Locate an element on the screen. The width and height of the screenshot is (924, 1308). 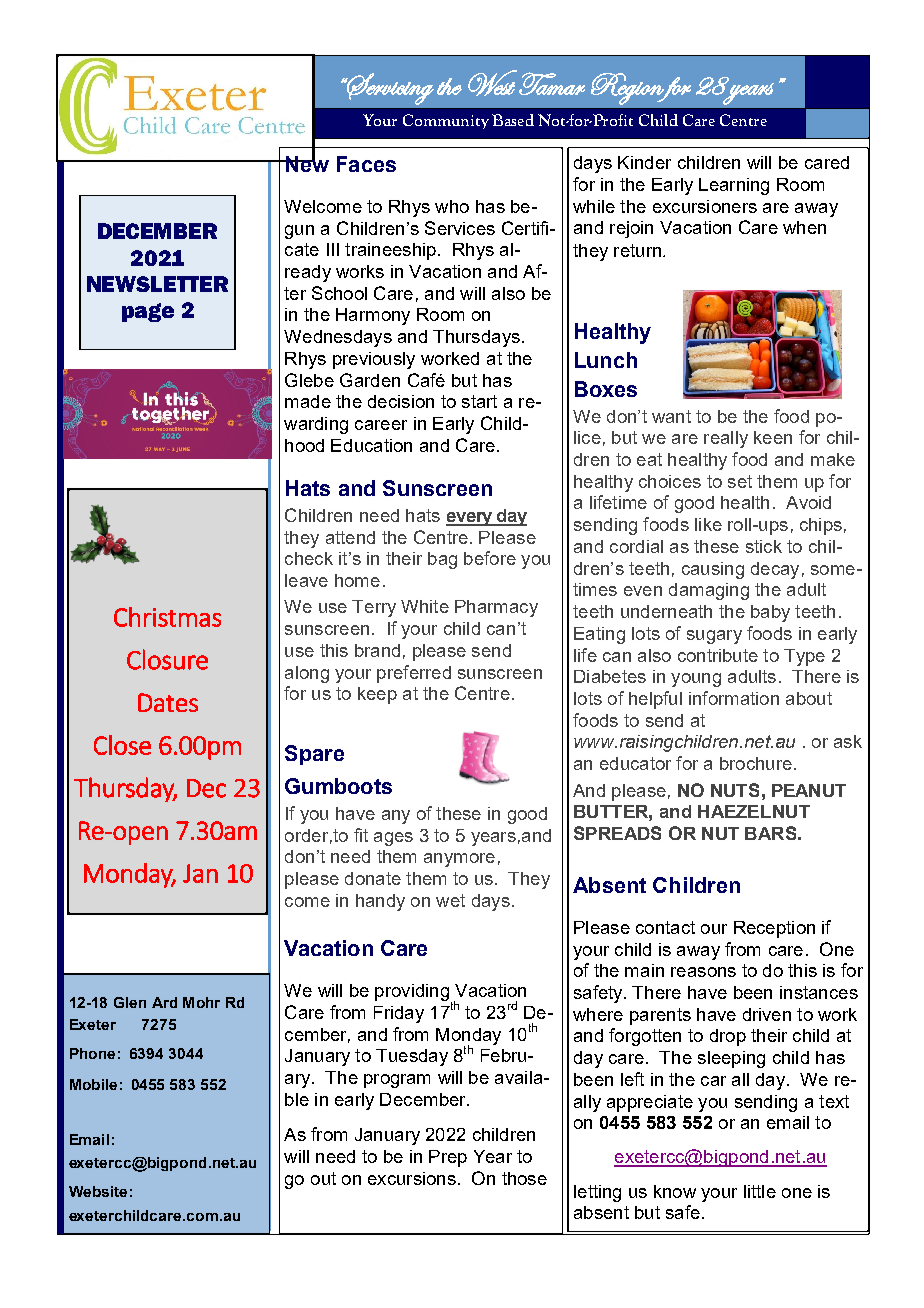
every is located at coordinates (470, 519).
